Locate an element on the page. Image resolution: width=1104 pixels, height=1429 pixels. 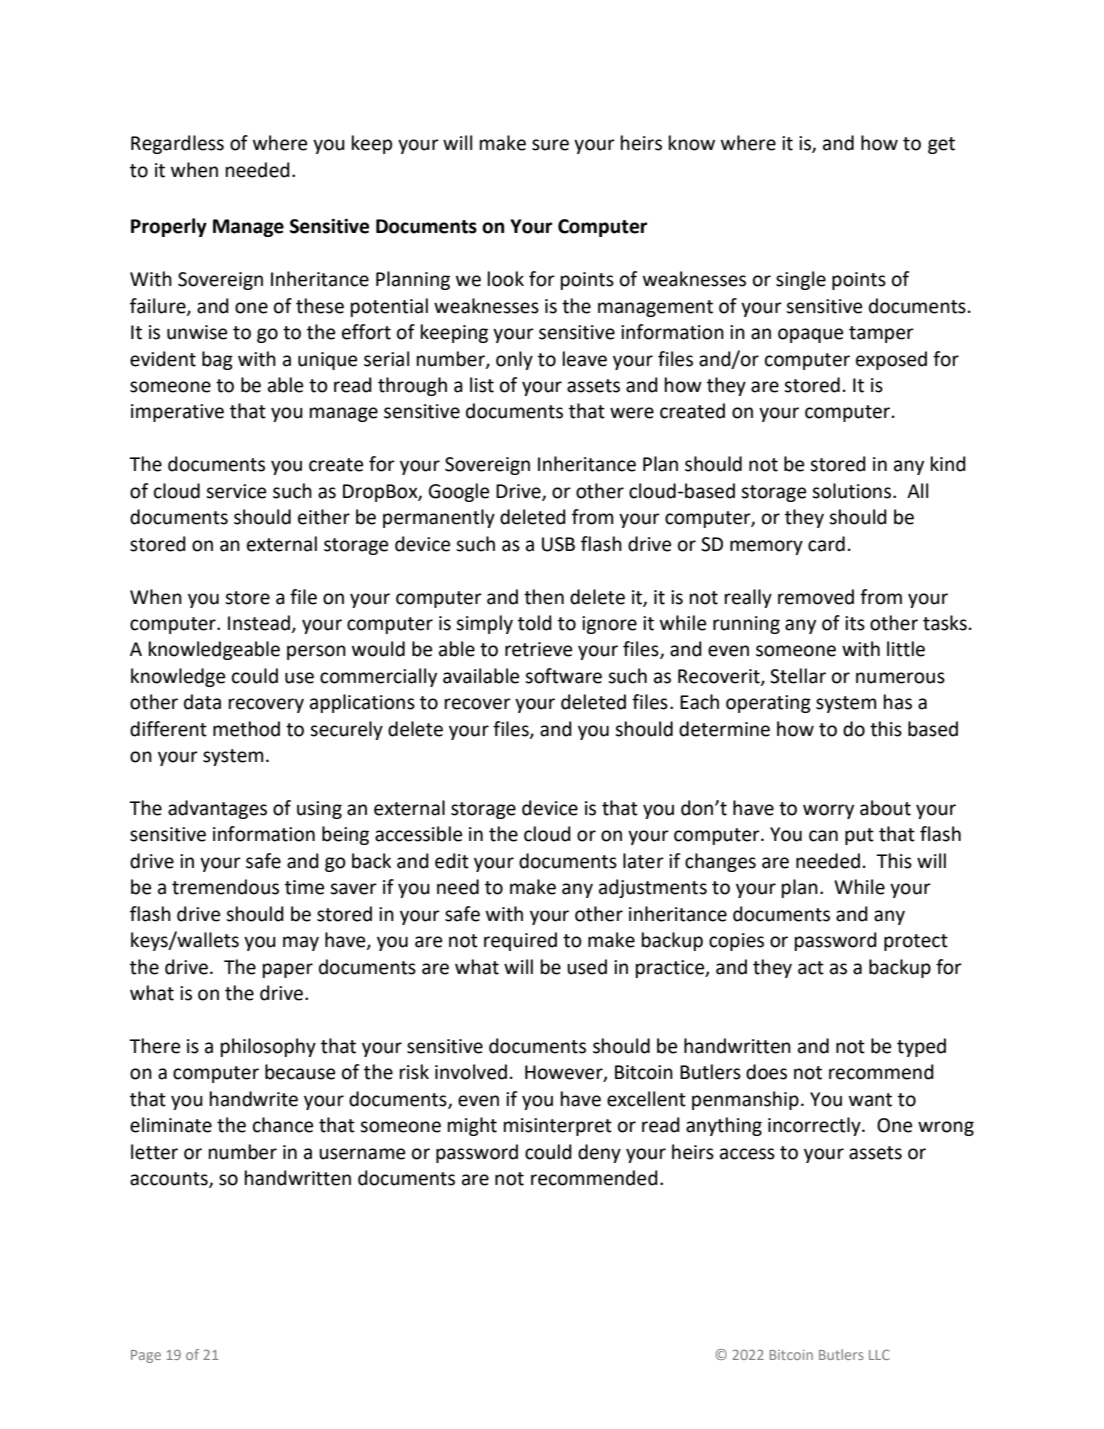
philosophy is located at coordinates (268, 1047).
